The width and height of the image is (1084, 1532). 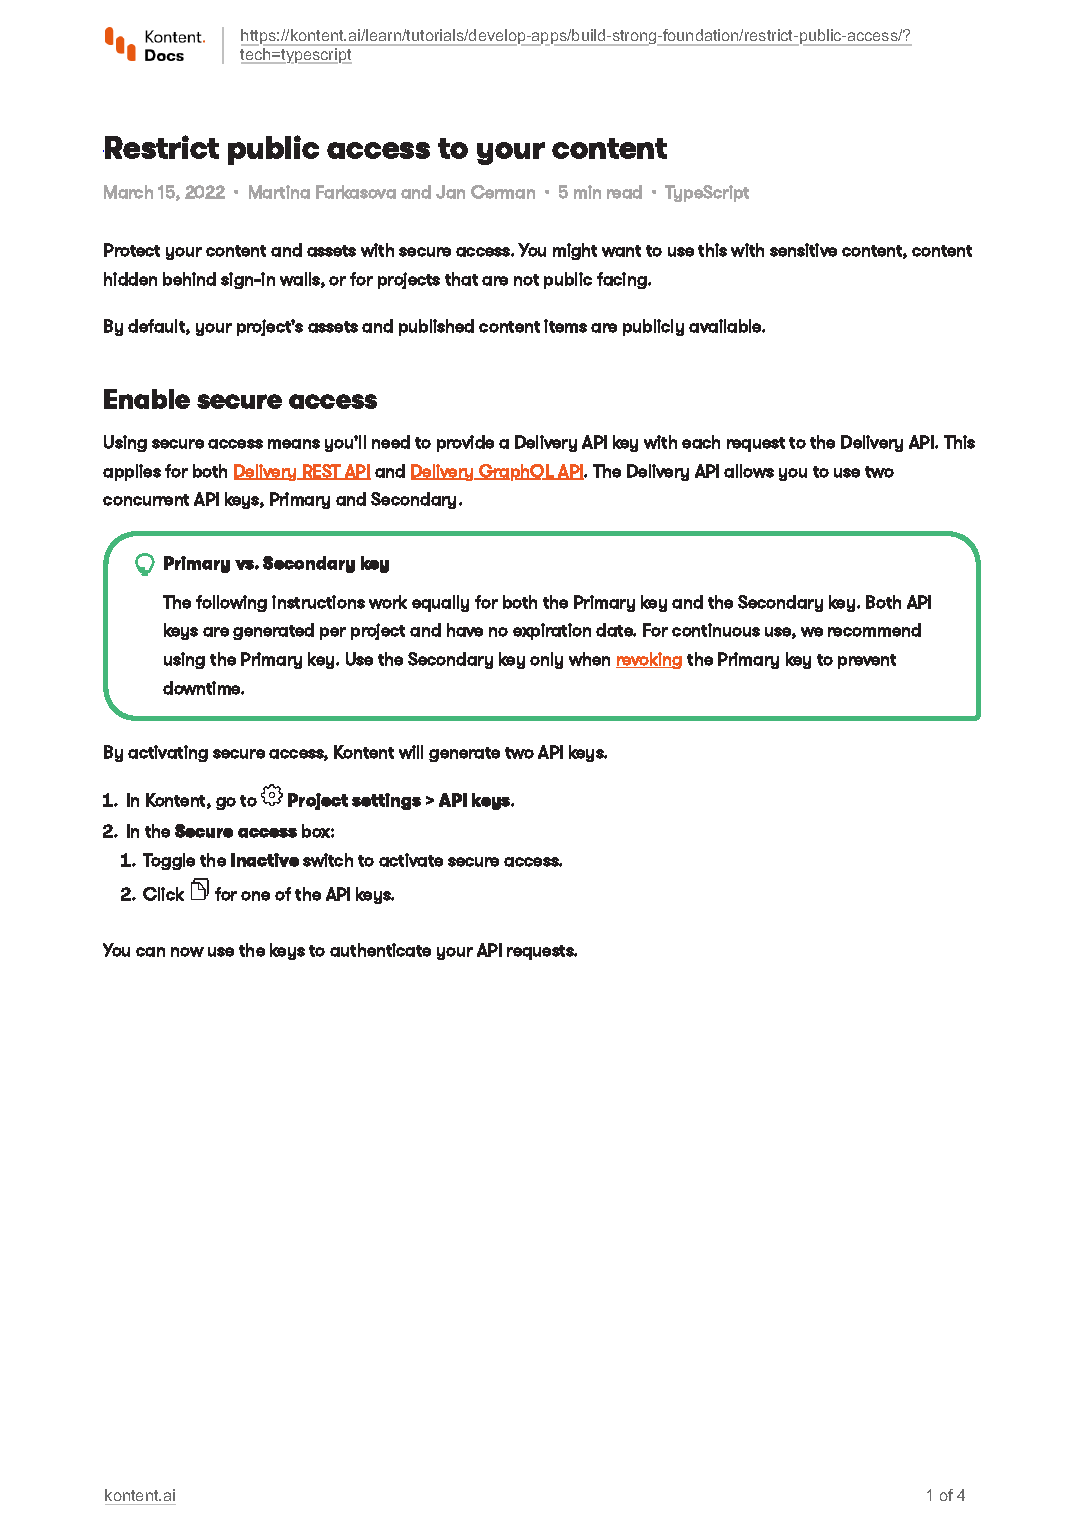 I want to click on means, so click(x=294, y=444).
